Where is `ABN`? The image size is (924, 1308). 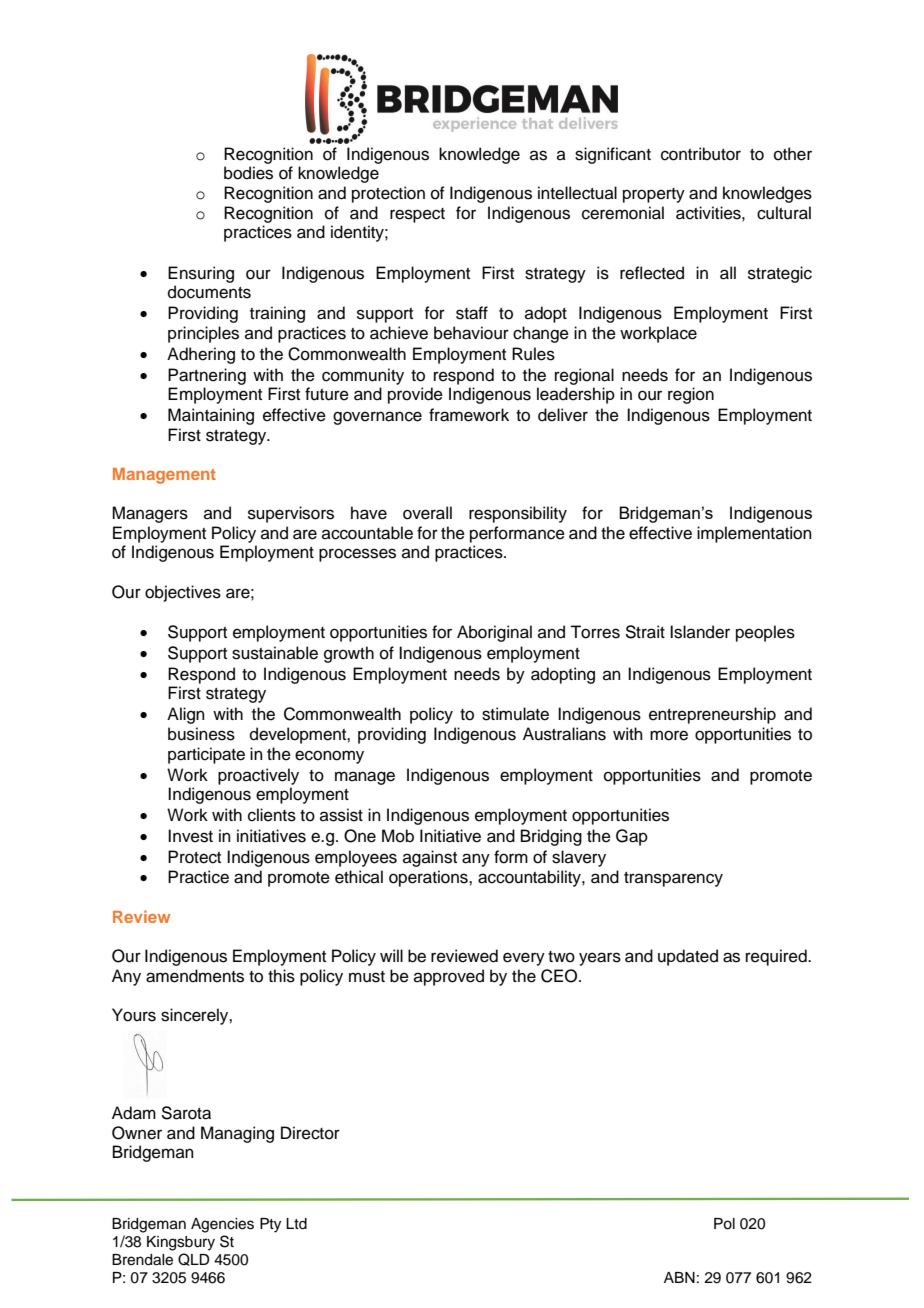 ABN is located at coordinates (679, 1277).
